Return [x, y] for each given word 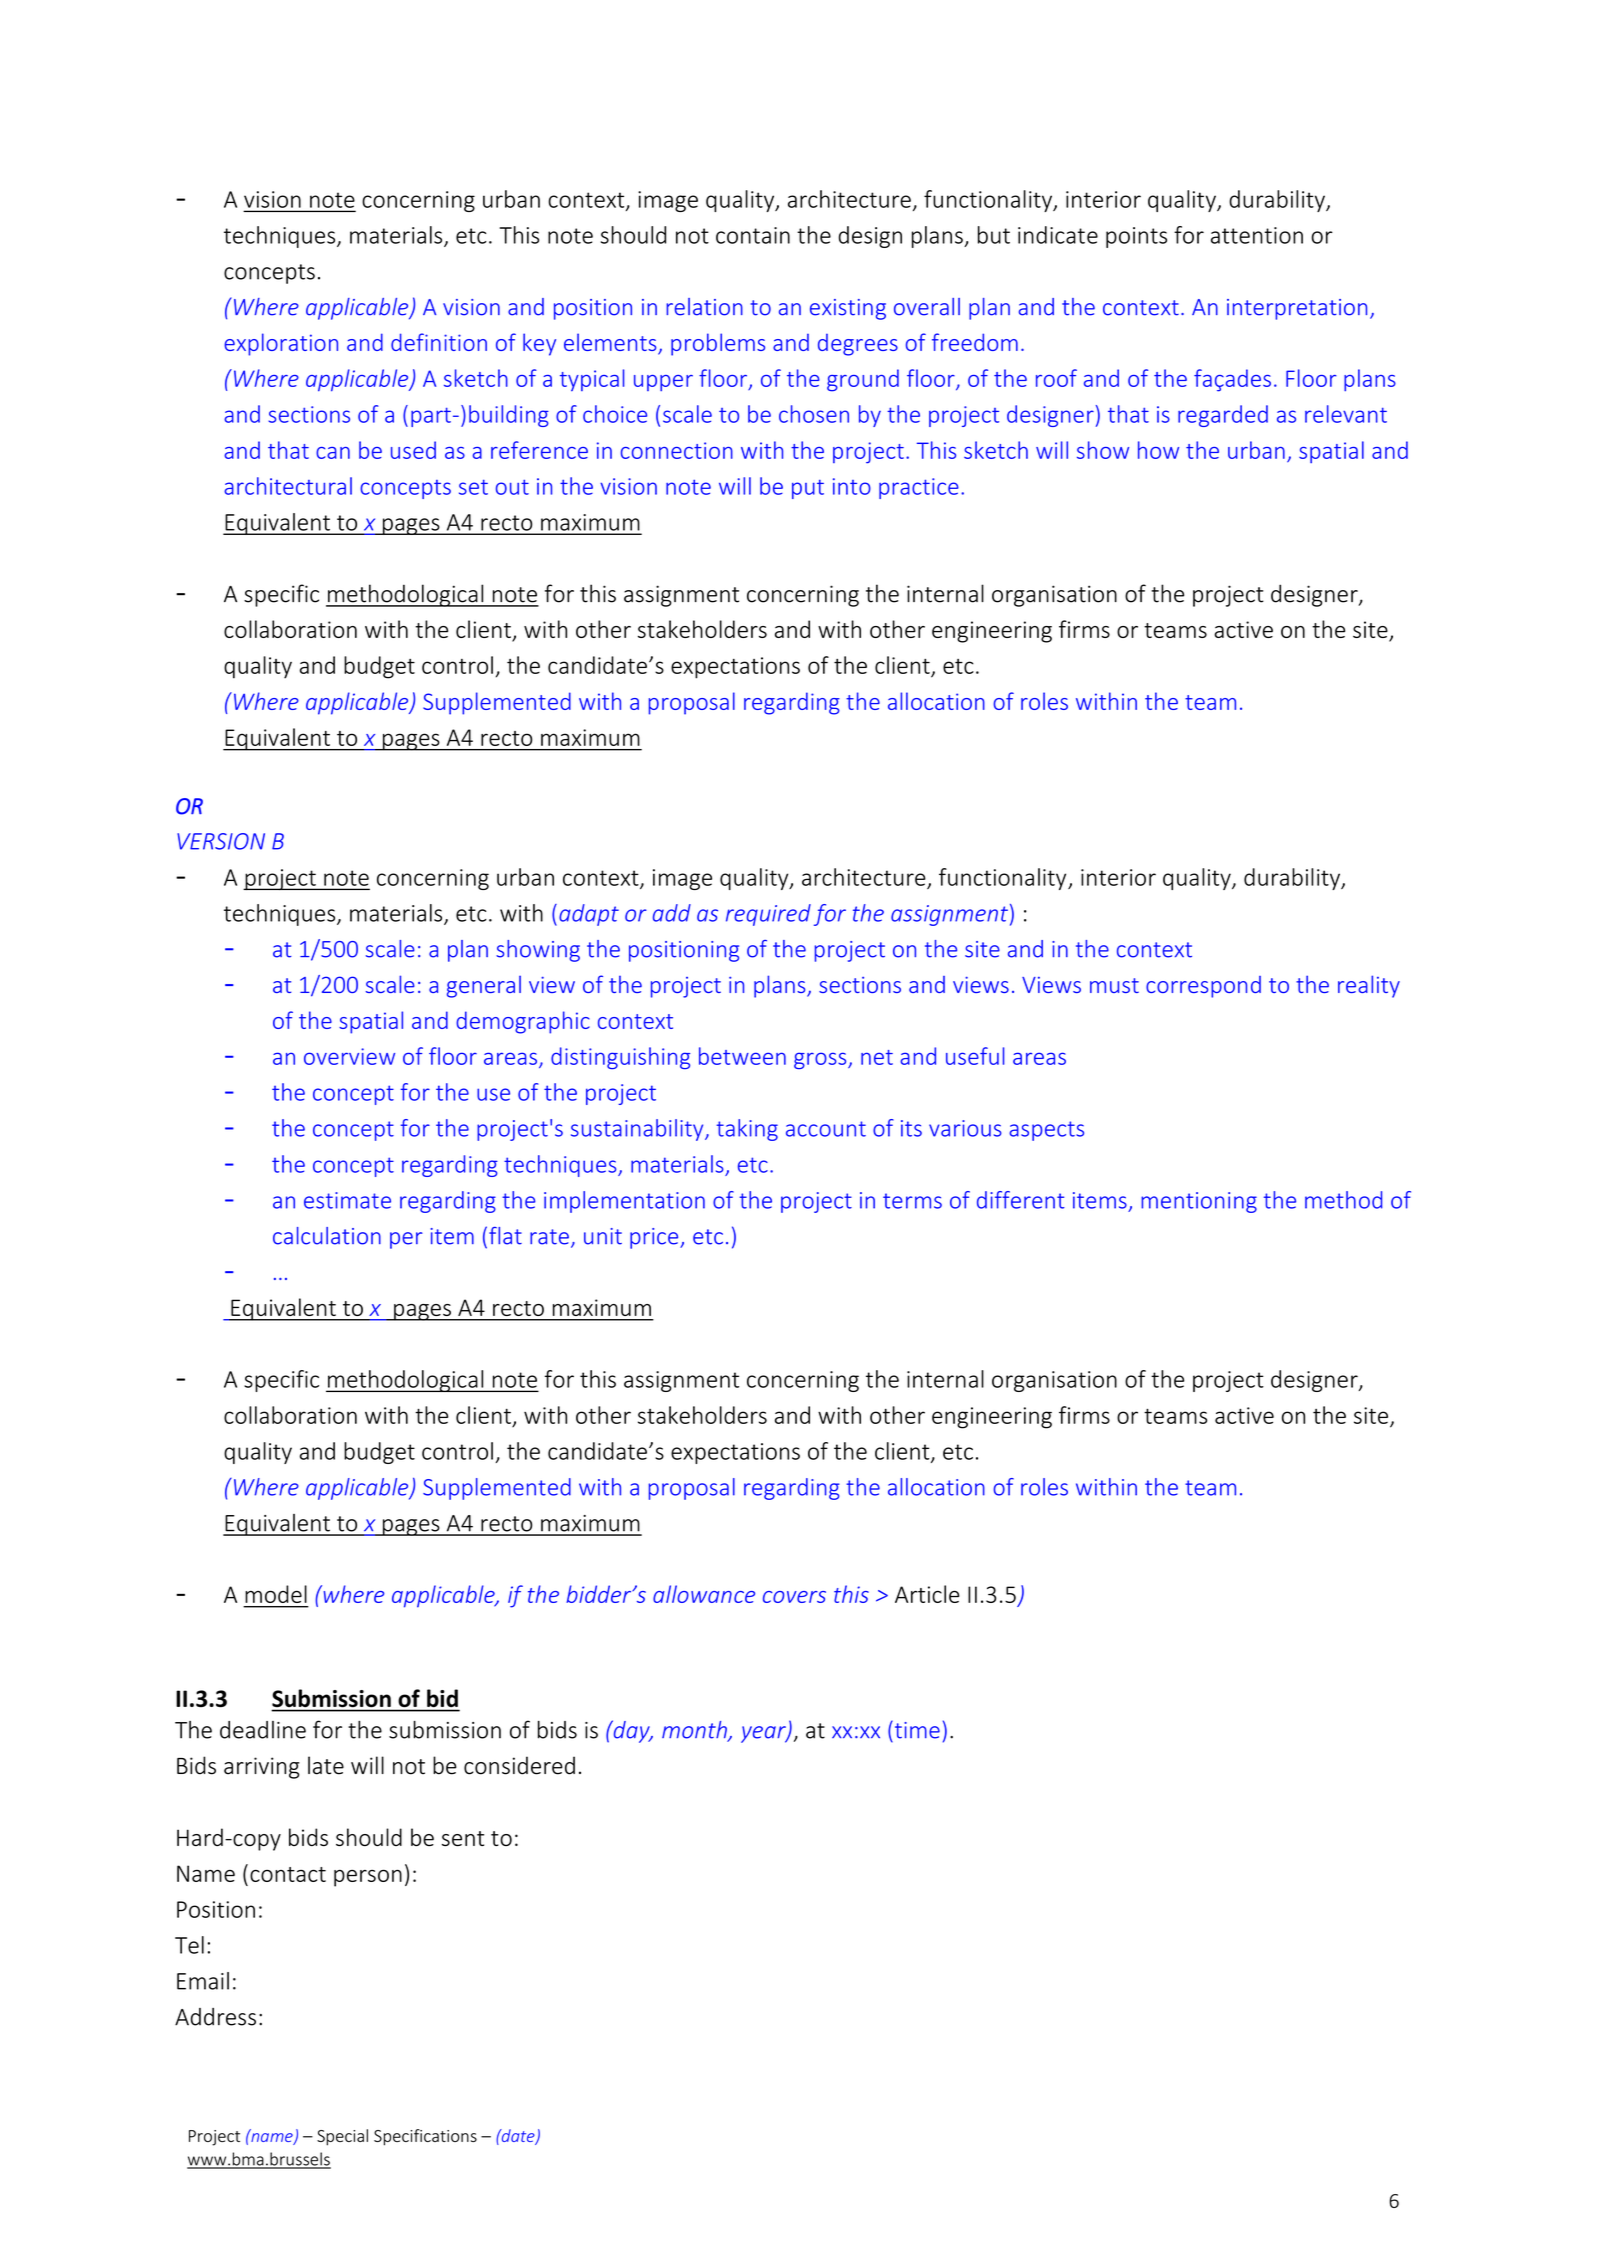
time [916, 1730]
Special [342, 2137]
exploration [281, 344]
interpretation [1297, 309]
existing [848, 309]
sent [463, 1838]
